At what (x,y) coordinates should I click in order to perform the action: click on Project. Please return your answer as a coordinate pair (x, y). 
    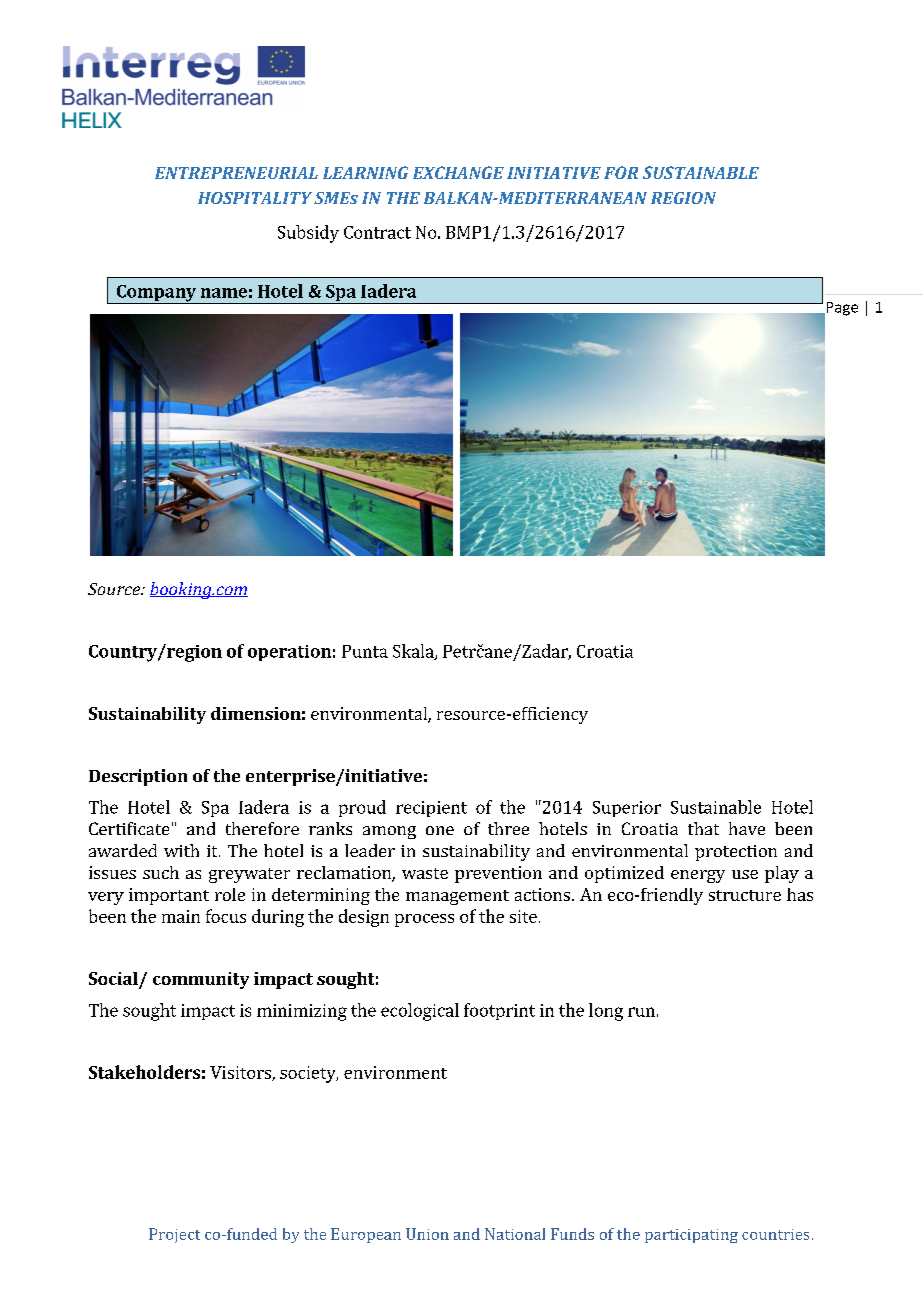
    Looking at the image, I should click on (174, 1235).
